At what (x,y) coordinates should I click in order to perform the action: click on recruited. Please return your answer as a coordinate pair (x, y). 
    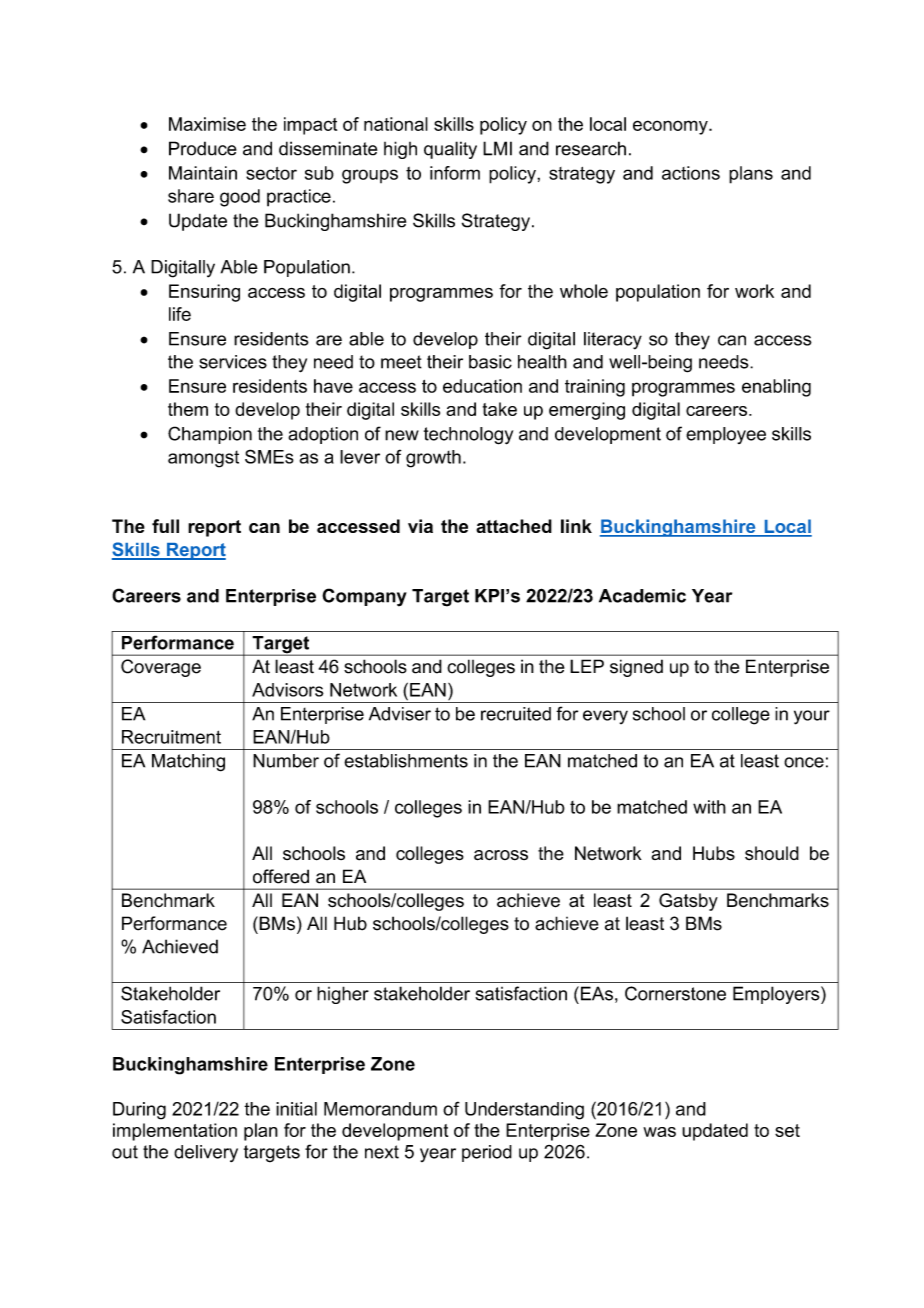
    Looking at the image, I should click on (516, 714).
